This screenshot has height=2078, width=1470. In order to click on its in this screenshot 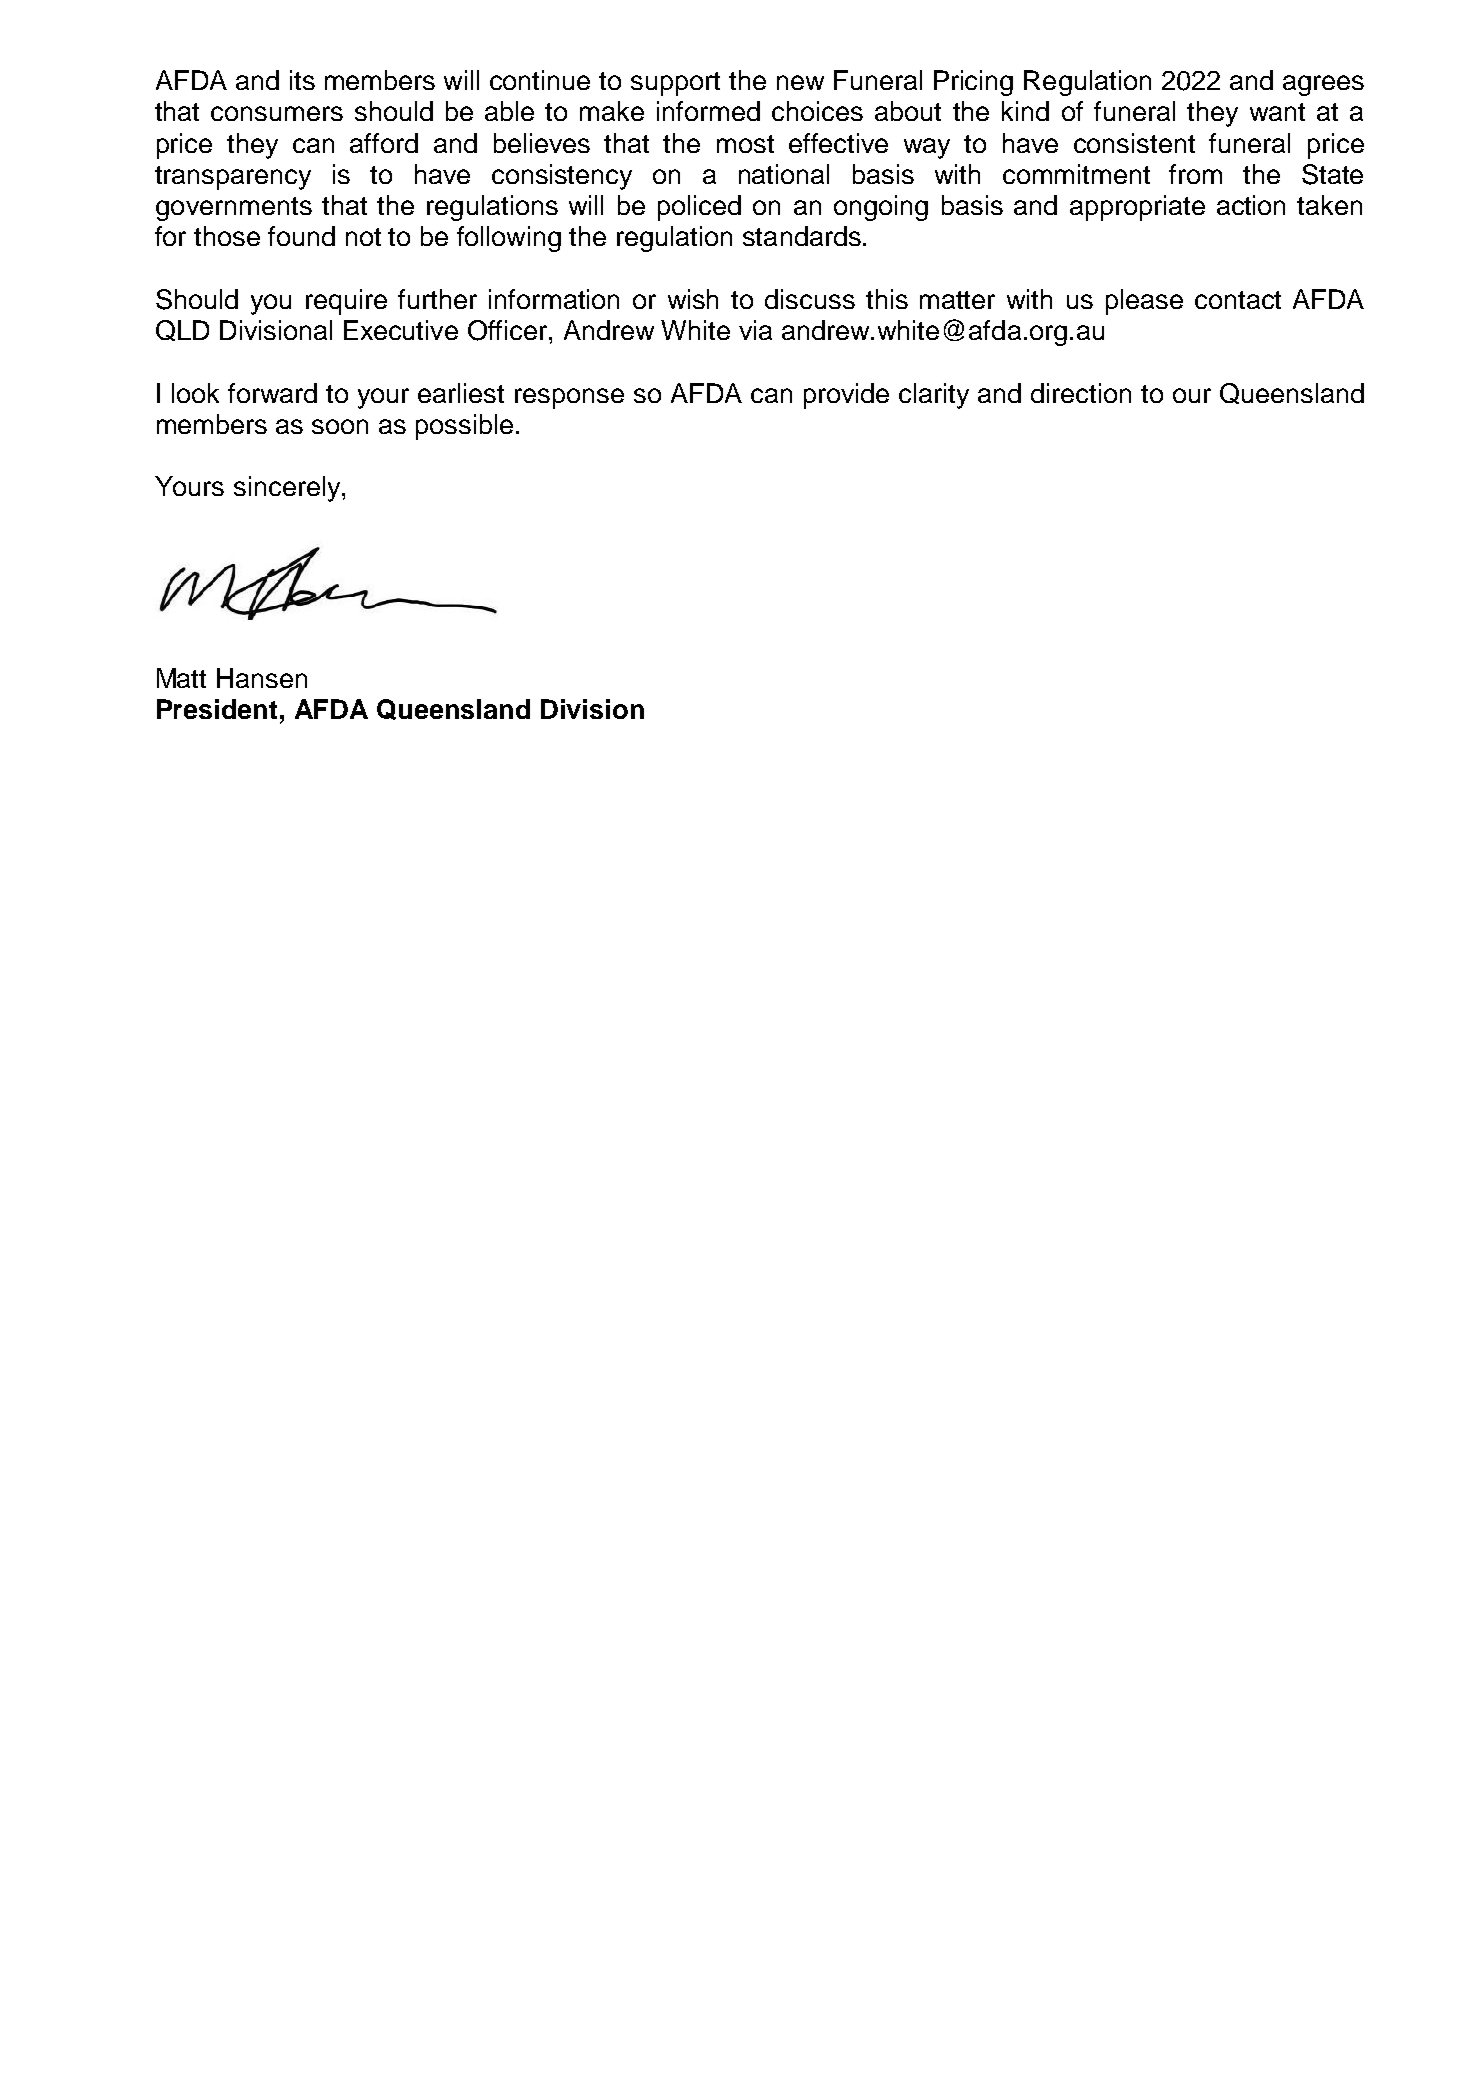, I will do `click(302, 80)`.
